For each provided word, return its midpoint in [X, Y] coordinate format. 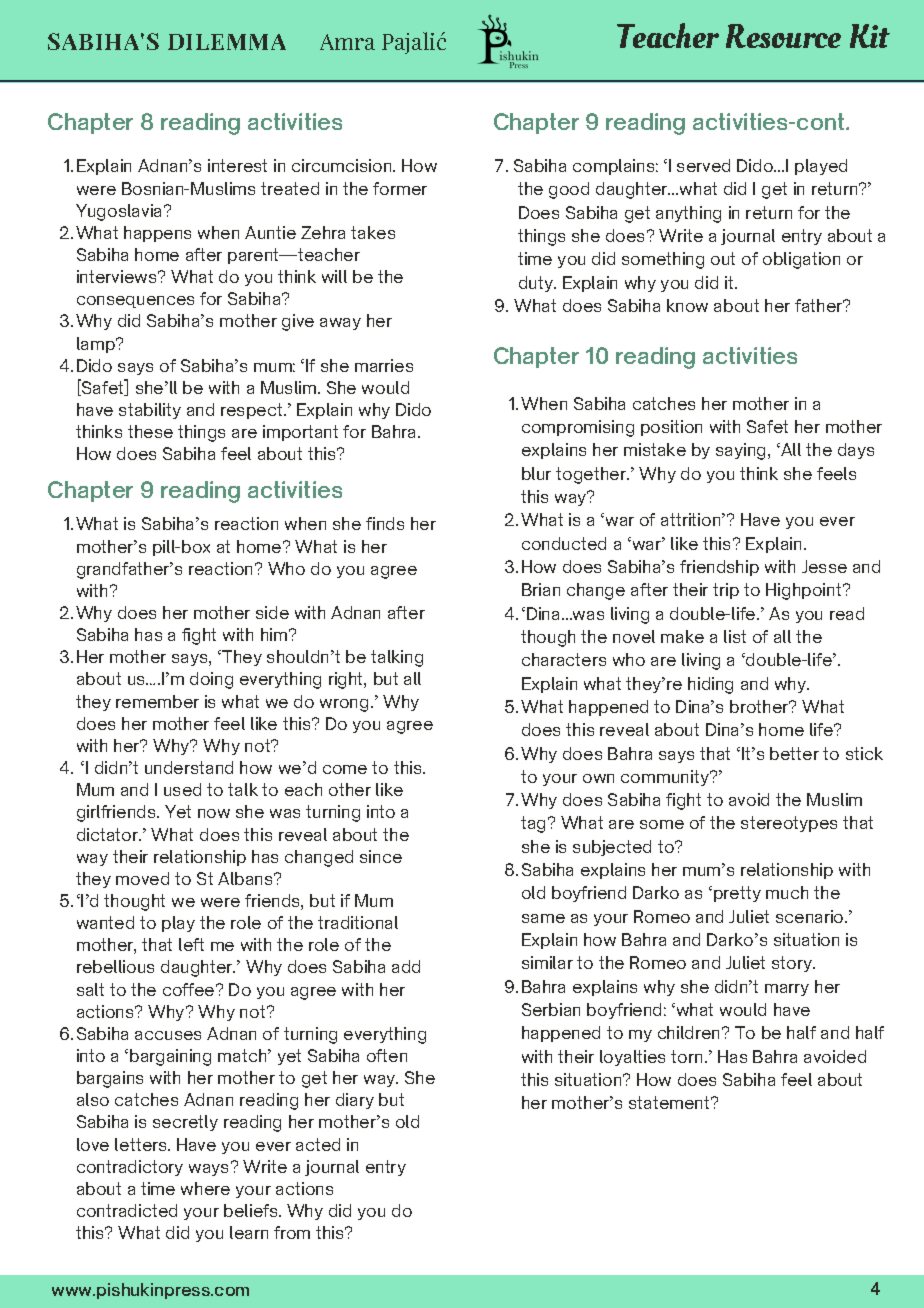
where [205, 1188]
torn [686, 1056]
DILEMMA [227, 42]
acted [318, 1144]
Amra [347, 42]
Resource [783, 36]
